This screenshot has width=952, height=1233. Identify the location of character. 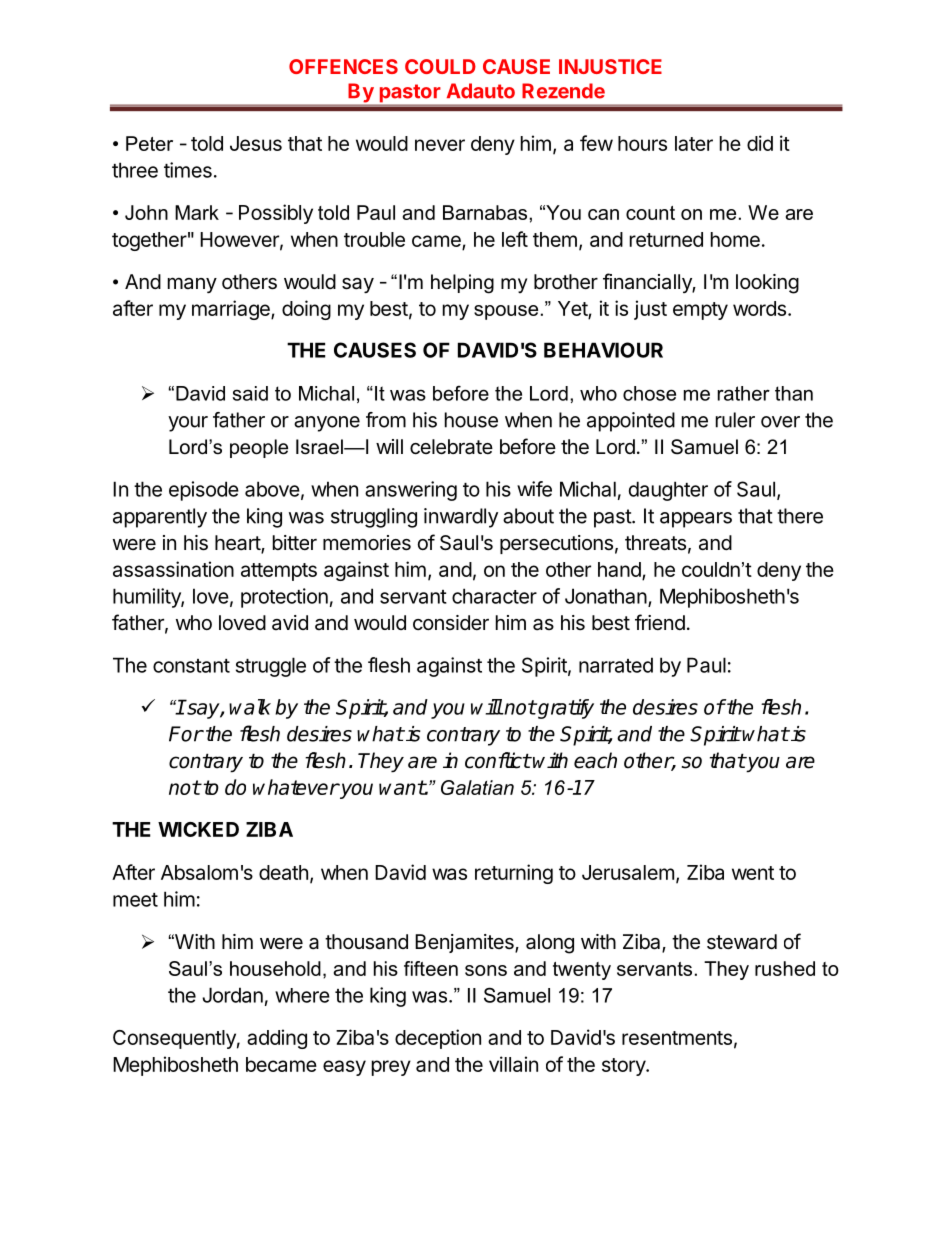
(494, 596).
